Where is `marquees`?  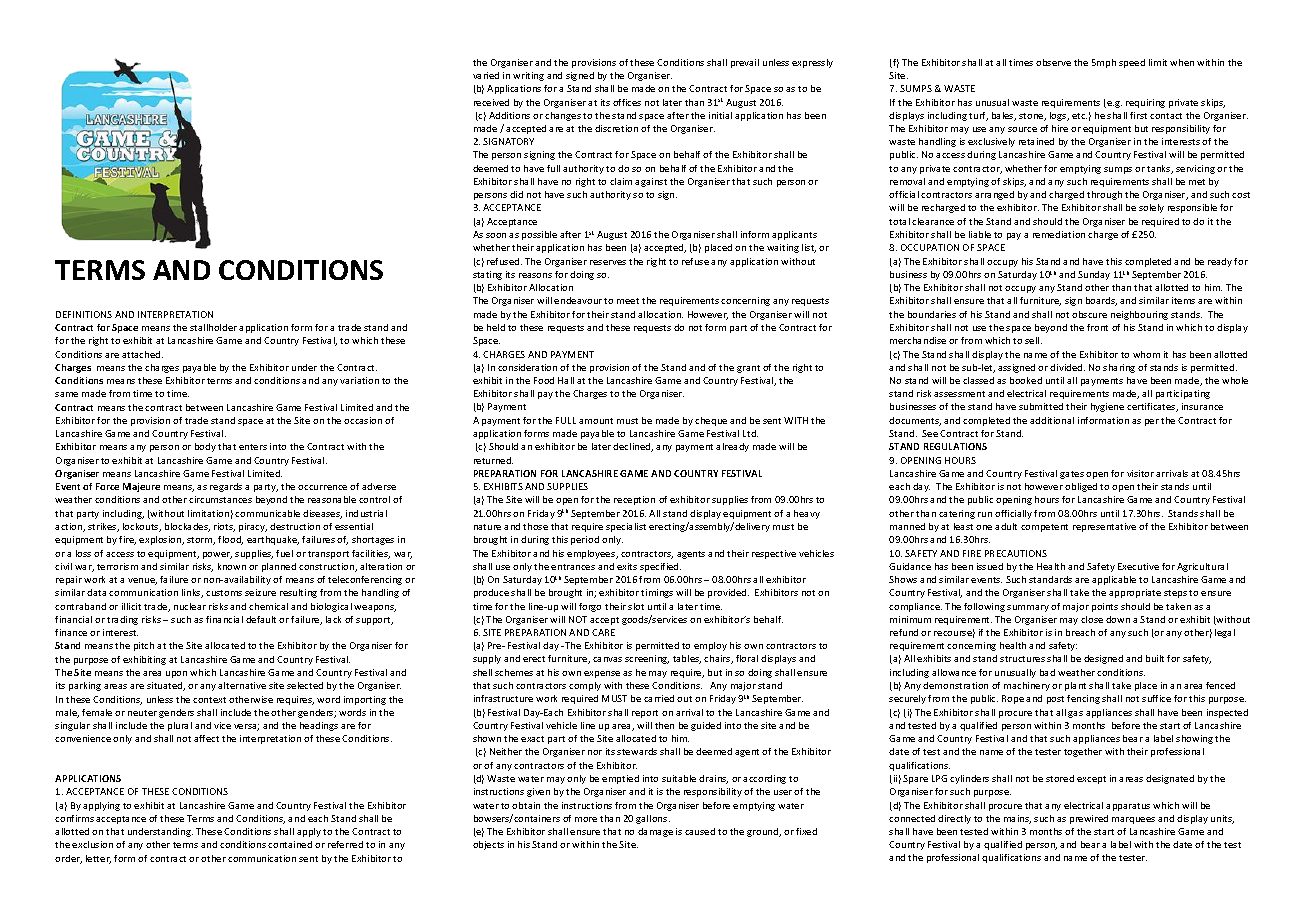
marquees is located at coordinates (1133, 820).
